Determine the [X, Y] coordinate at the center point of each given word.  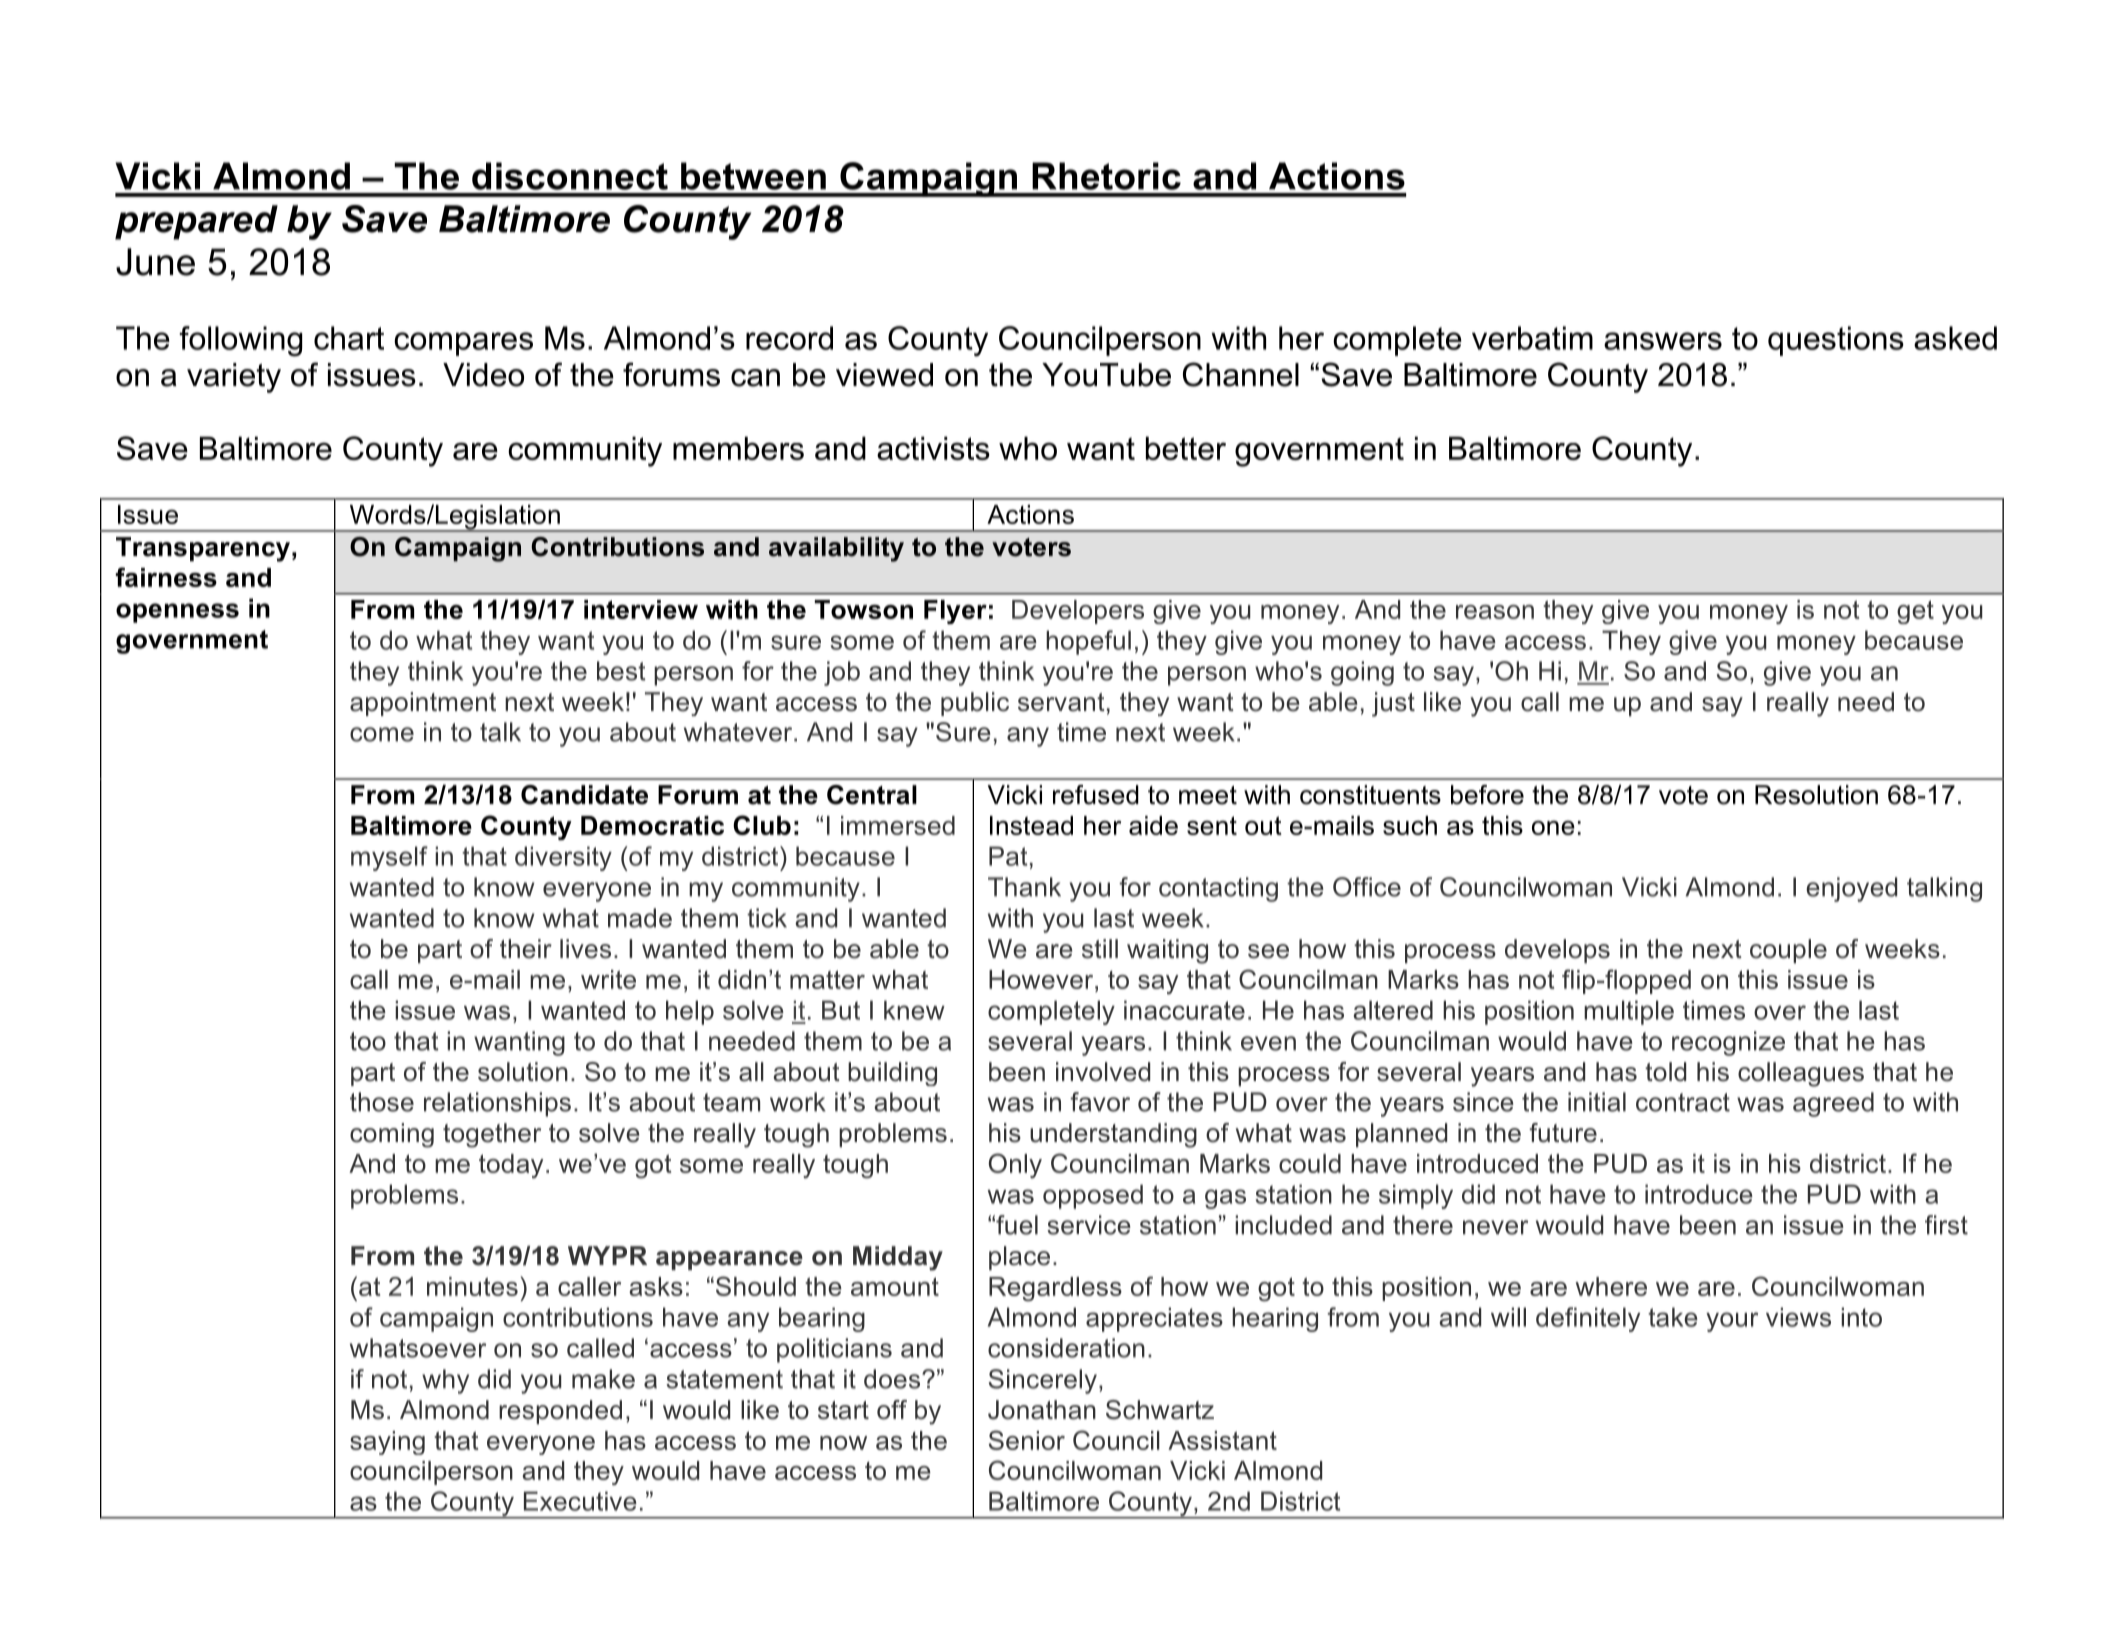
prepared [196, 222]
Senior [1027, 1440]
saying [387, 1443]
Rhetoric [1106, 176]
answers [1663, 341]
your [1732, 1322]
